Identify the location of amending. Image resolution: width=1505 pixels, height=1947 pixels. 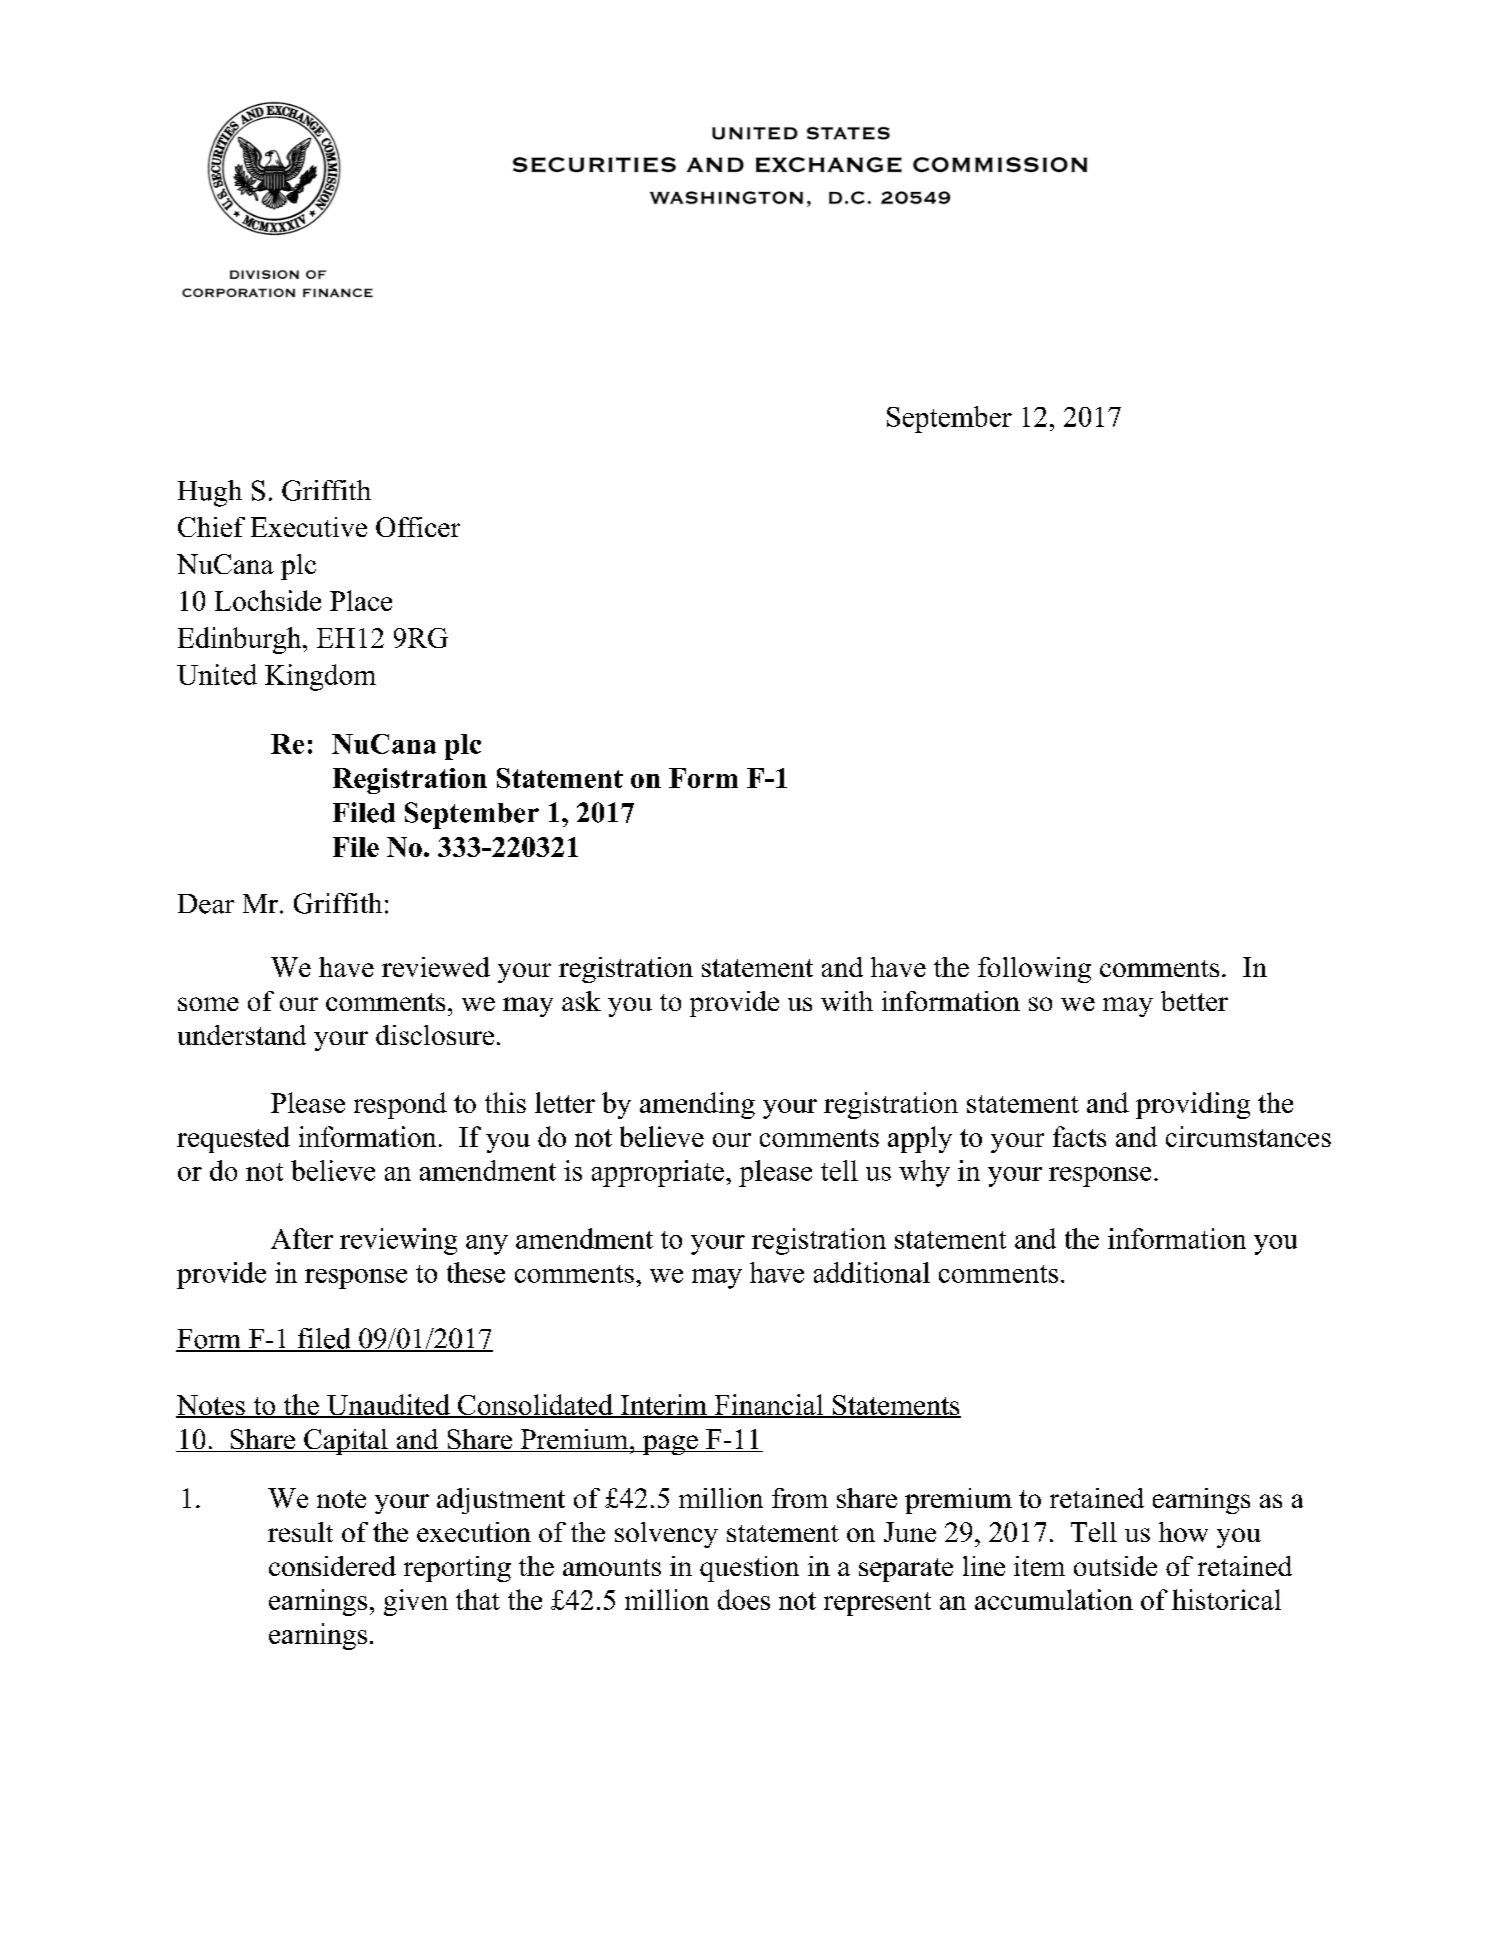
(697, 1105).
